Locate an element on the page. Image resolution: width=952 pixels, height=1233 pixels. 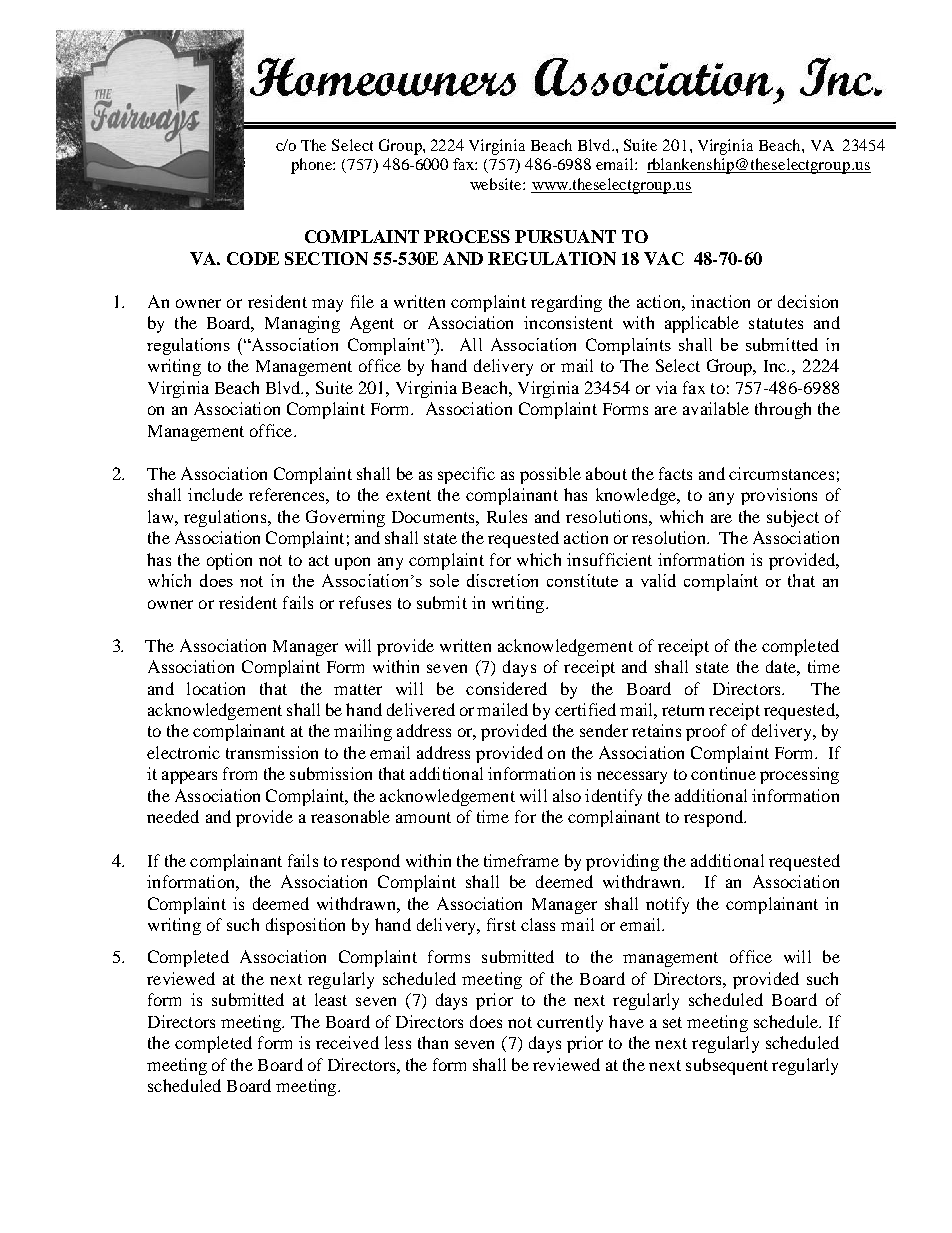
available is located at coordinates (716, 408).
